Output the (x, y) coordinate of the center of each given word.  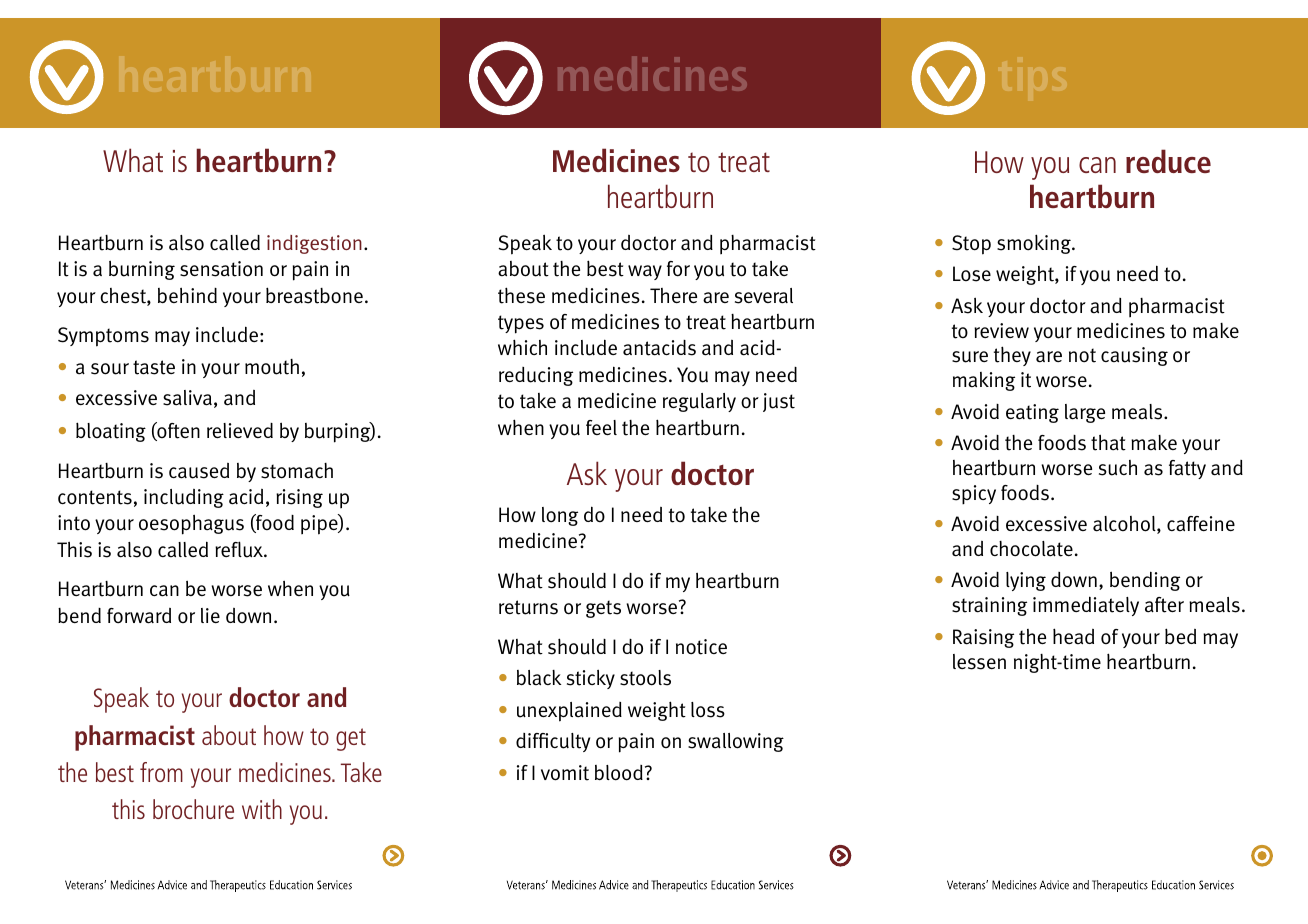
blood (619, 773)
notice (701, 647)
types (521, 324)
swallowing (736, 742)
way (645, 272)
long (560, 516)
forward (139, 616)
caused (199, 471)
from (161, 772)
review (1001, 330)
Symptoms (103, 337)
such (1118, 468)
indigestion (314, 244)
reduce (1168, 161)
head (1073, 636)
